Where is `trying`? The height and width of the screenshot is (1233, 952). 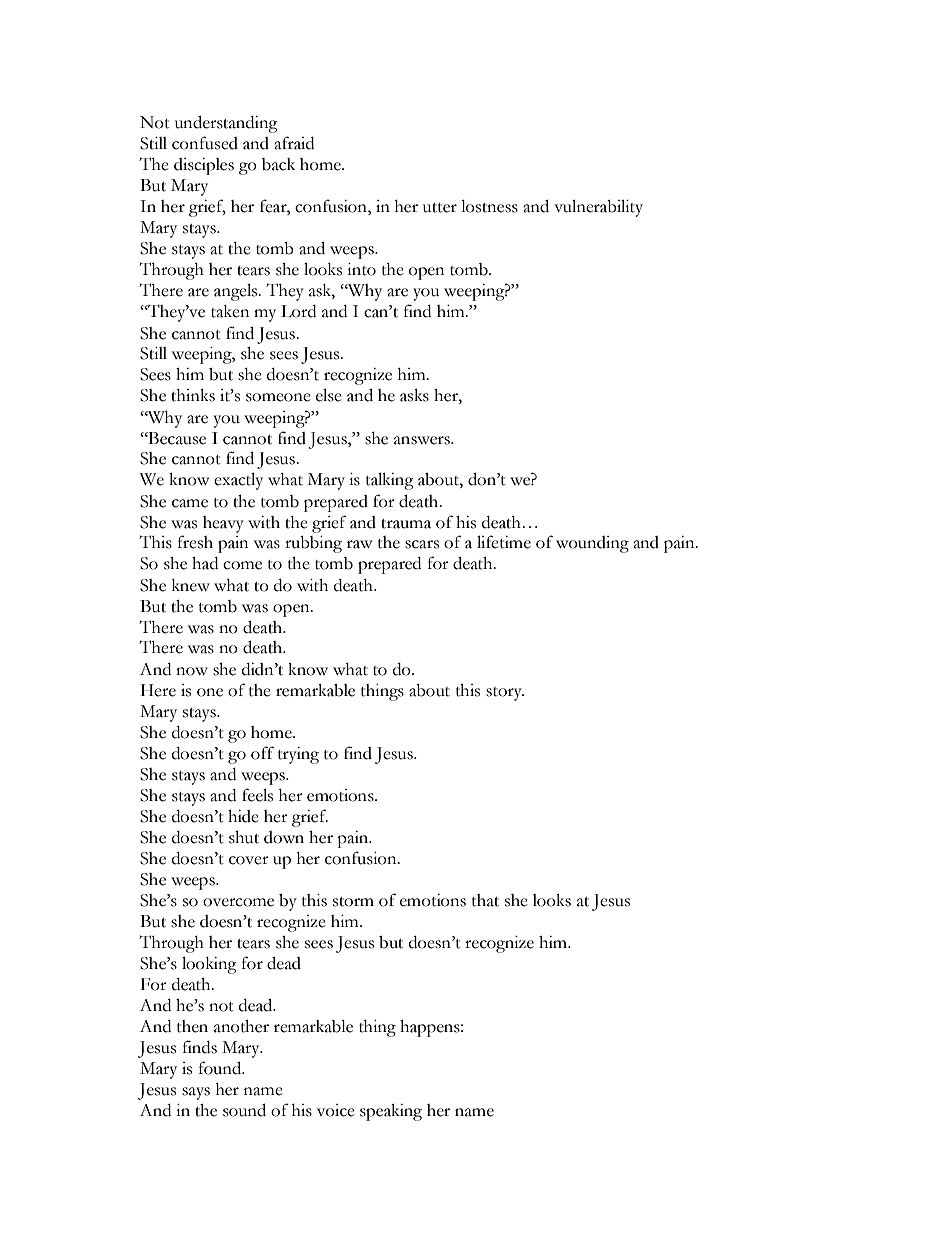 trying is located at coordinates (298, 755).
